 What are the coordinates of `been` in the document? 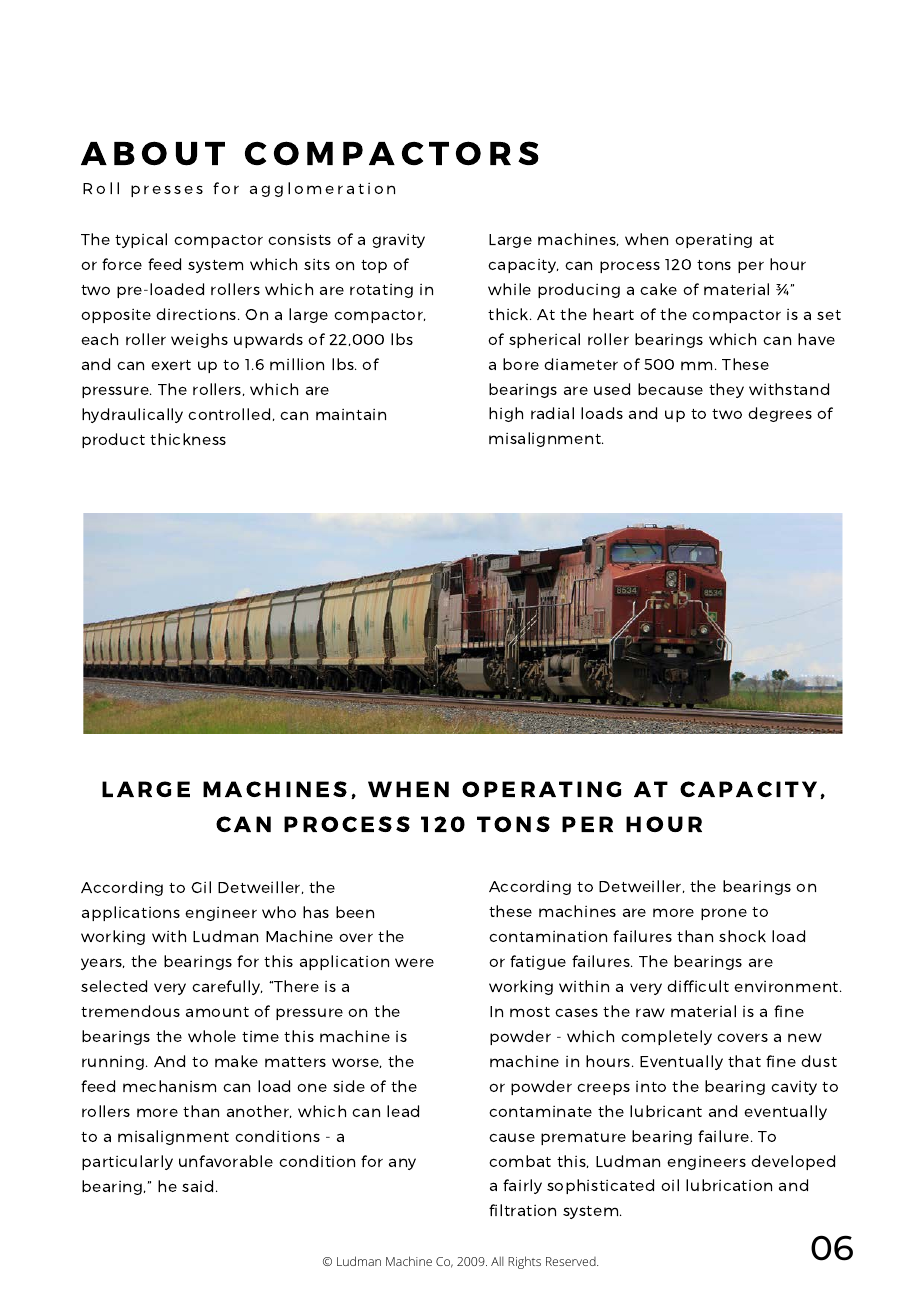 It's located at (355, 912).
